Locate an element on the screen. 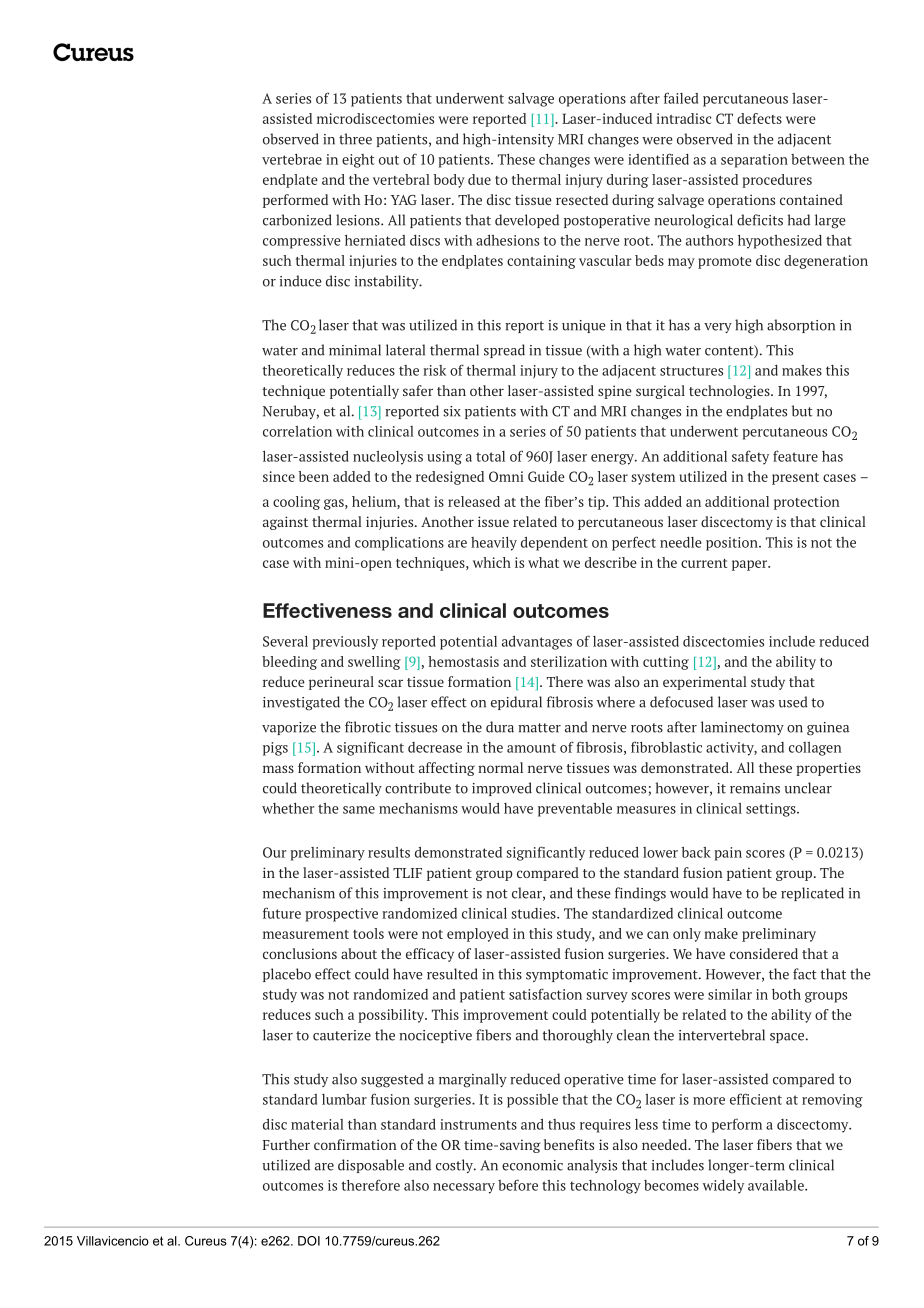  previously is located at coordinates (345, 643).
